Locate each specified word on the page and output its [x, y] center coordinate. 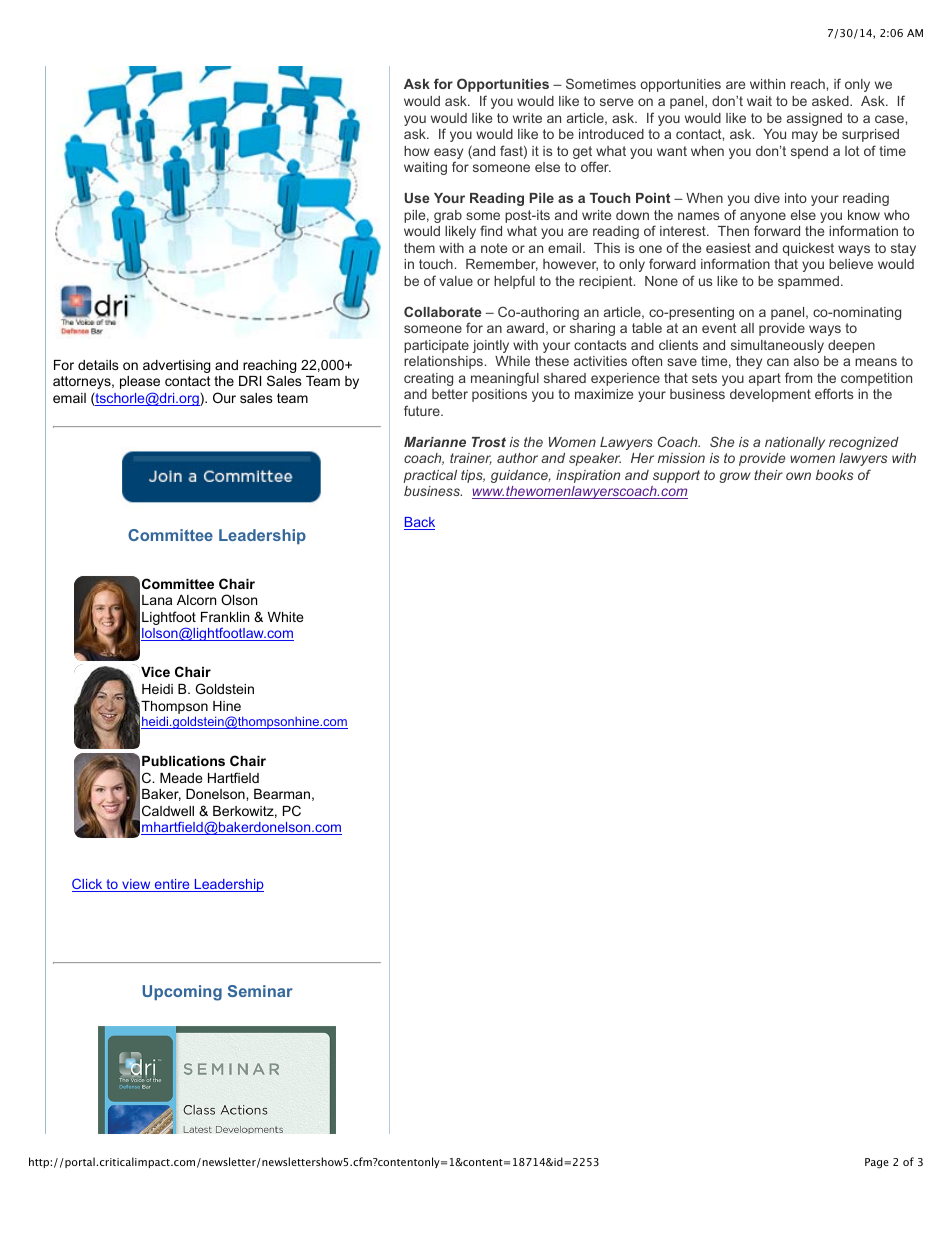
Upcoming [182, 993]
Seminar [260, 991]
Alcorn [196, 600]
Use [417, 198]
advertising [176, 366]
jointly [490, 346]
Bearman [282, 794]
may [805, 136]
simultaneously [777, 346]
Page [877, 1163]
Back [419, 523]
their [768, 475]
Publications [183, 761]
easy [448, 155]
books [834, 475]
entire [172, 885]
